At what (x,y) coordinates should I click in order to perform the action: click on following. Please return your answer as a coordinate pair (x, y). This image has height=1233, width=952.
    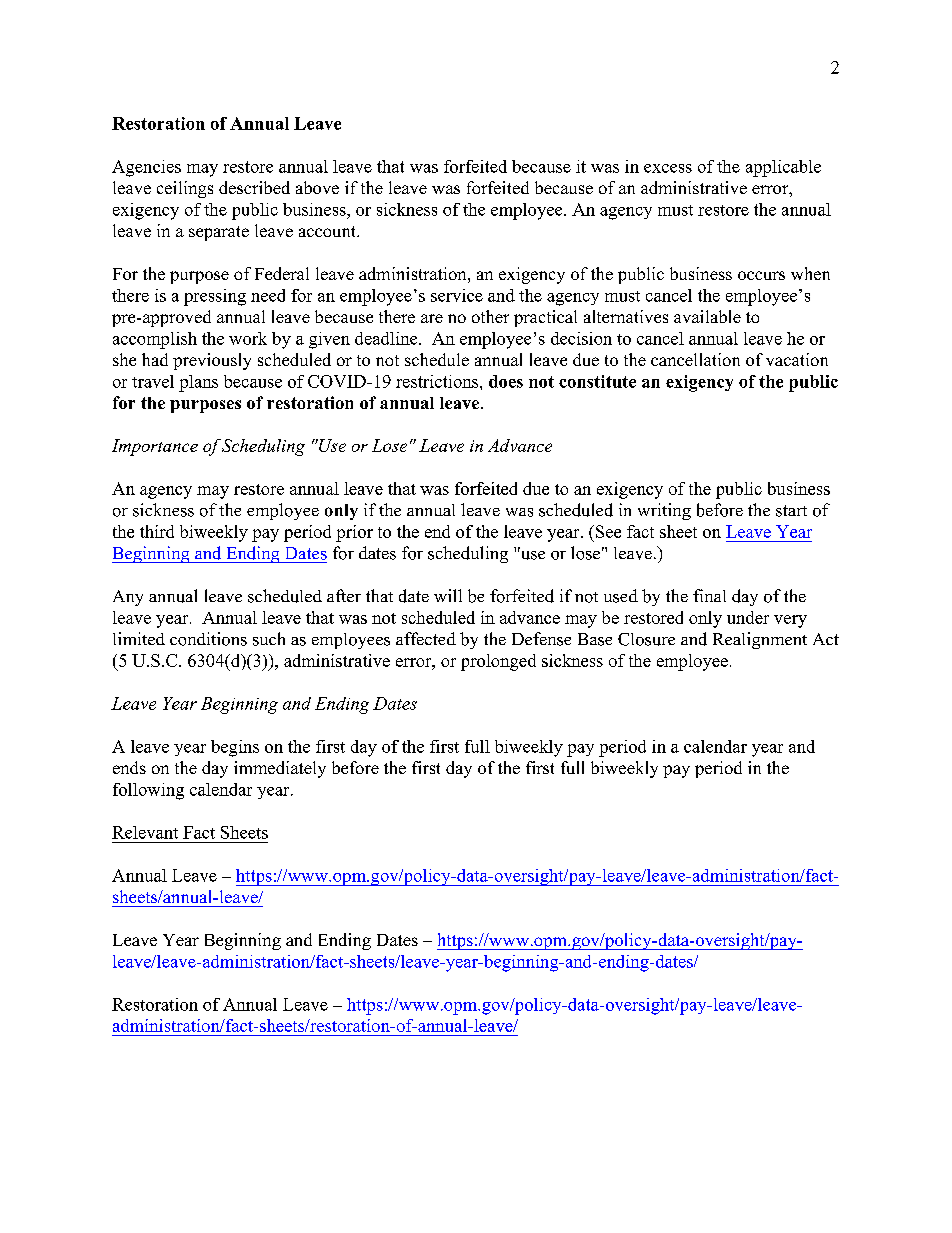
    Looking at the image, I should click on (148, 791).
